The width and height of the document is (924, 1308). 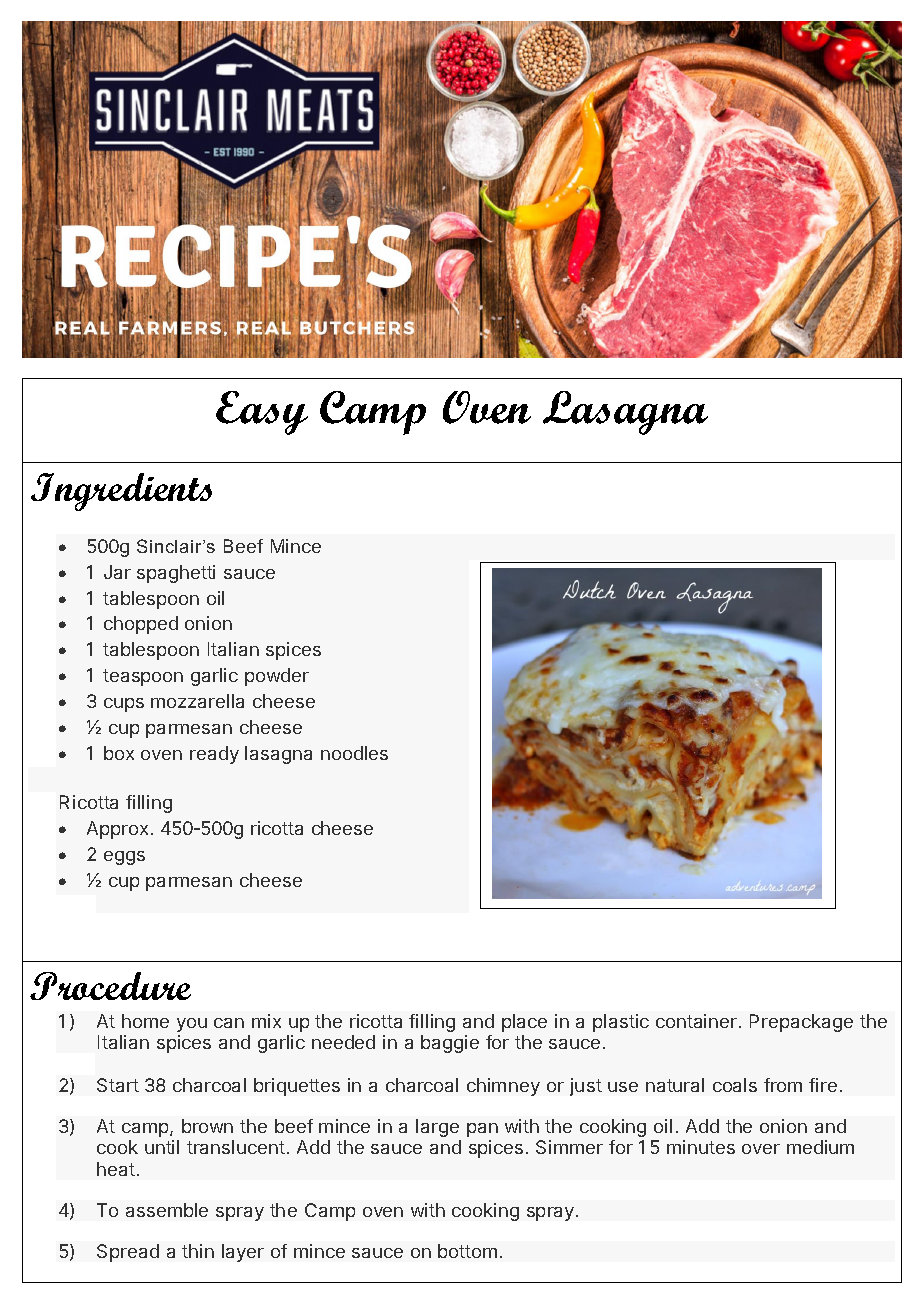 What do you see at coordinates (176, 574) in the document?
I see `spaghetti` at bounding box center [176, 574].
